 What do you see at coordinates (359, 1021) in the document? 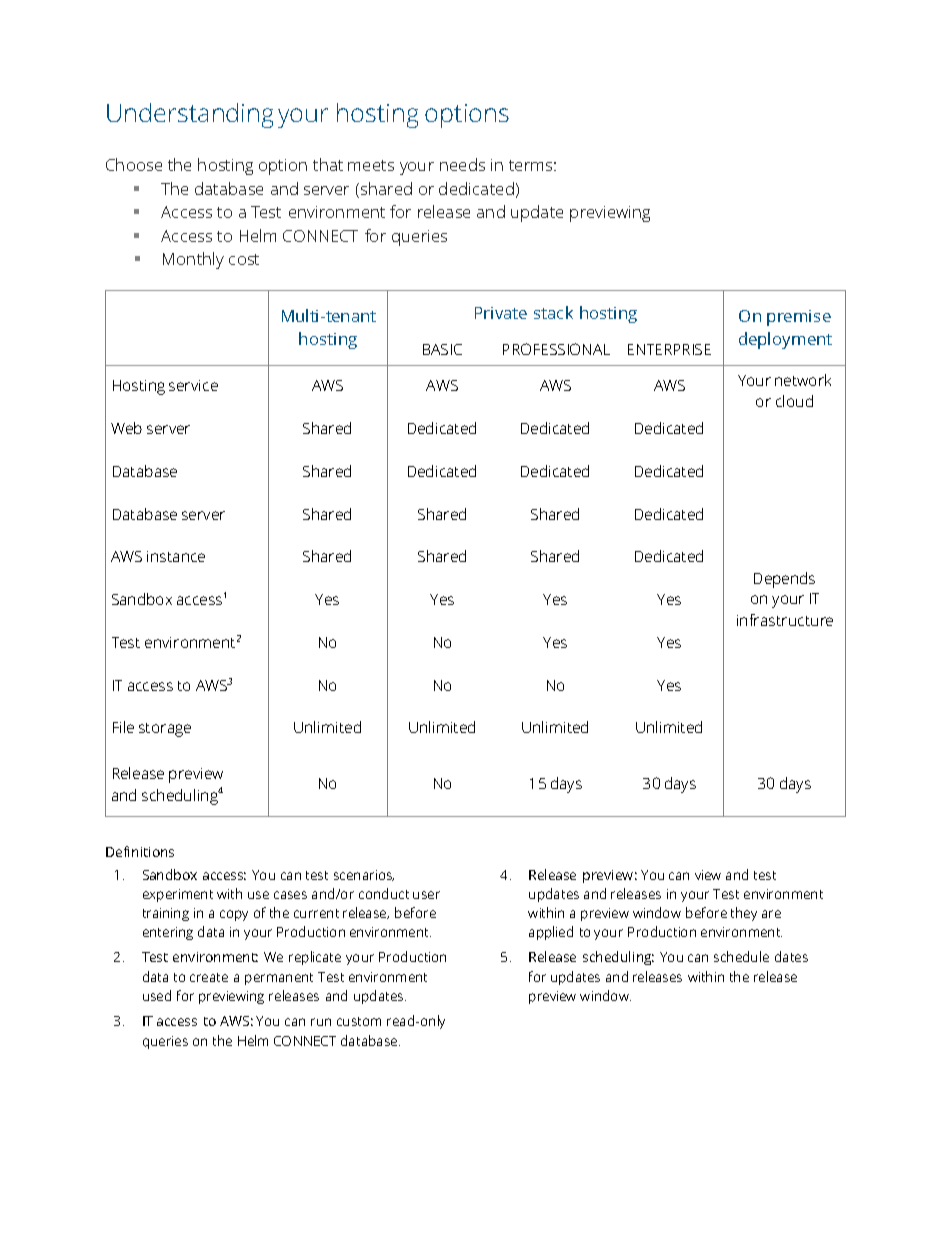
I see `custom` at bounding box center [359, 1021].
